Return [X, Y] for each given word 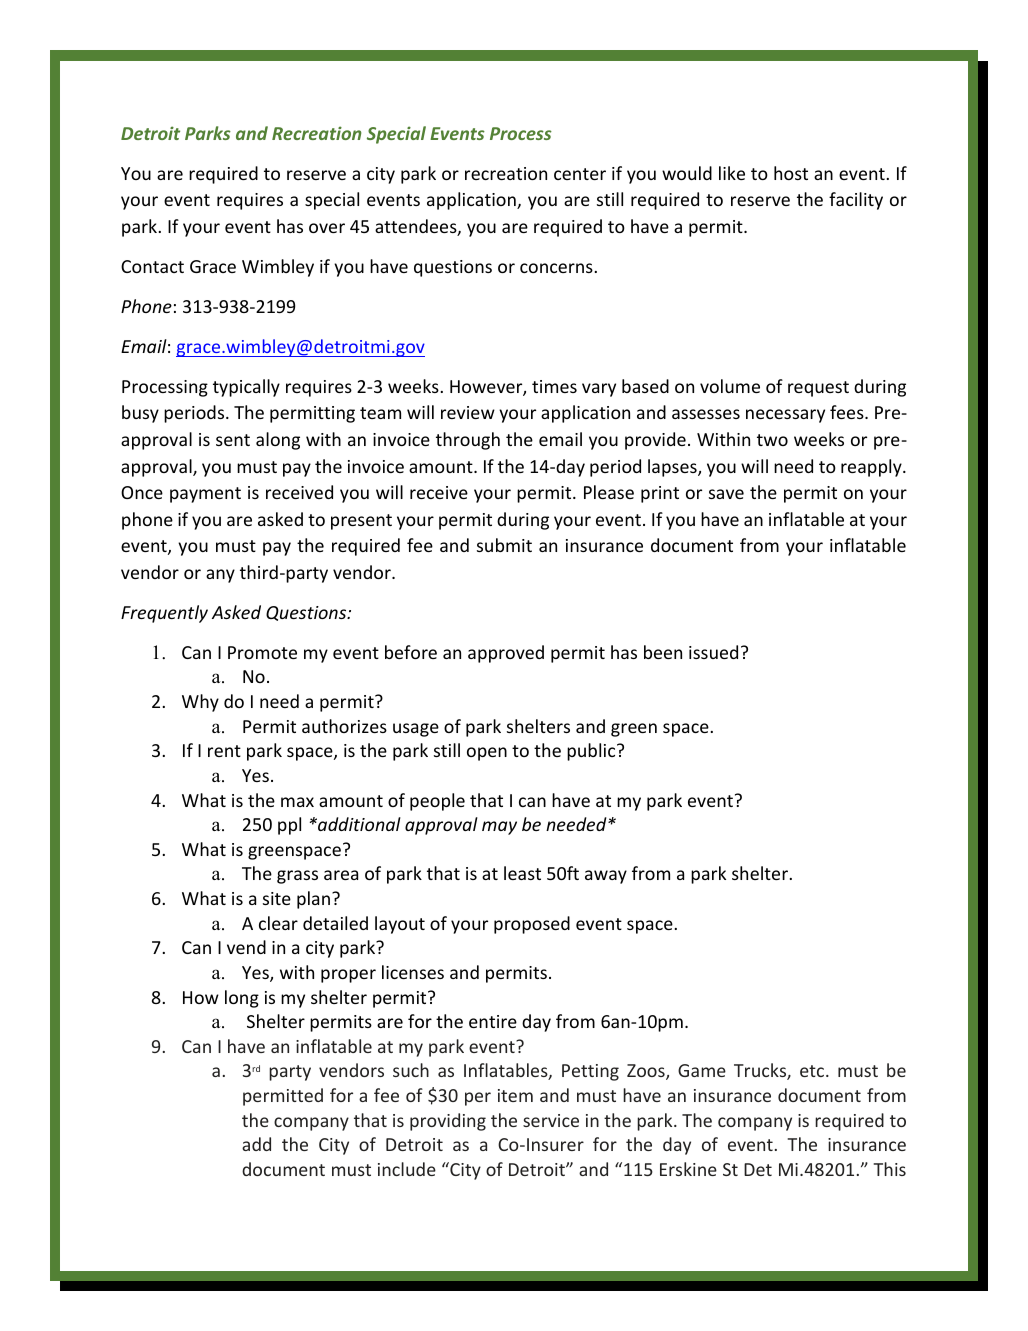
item [515, 1095]
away [606, 877]
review [468, 412]
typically [246, 388]
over [327, 228]
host [791, 173]
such [411, 1070]
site [277, 898]
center [580, 174]
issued [713, 652]
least [522, 873]
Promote [262, 652]
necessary [785, 416]
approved [506, 654]
